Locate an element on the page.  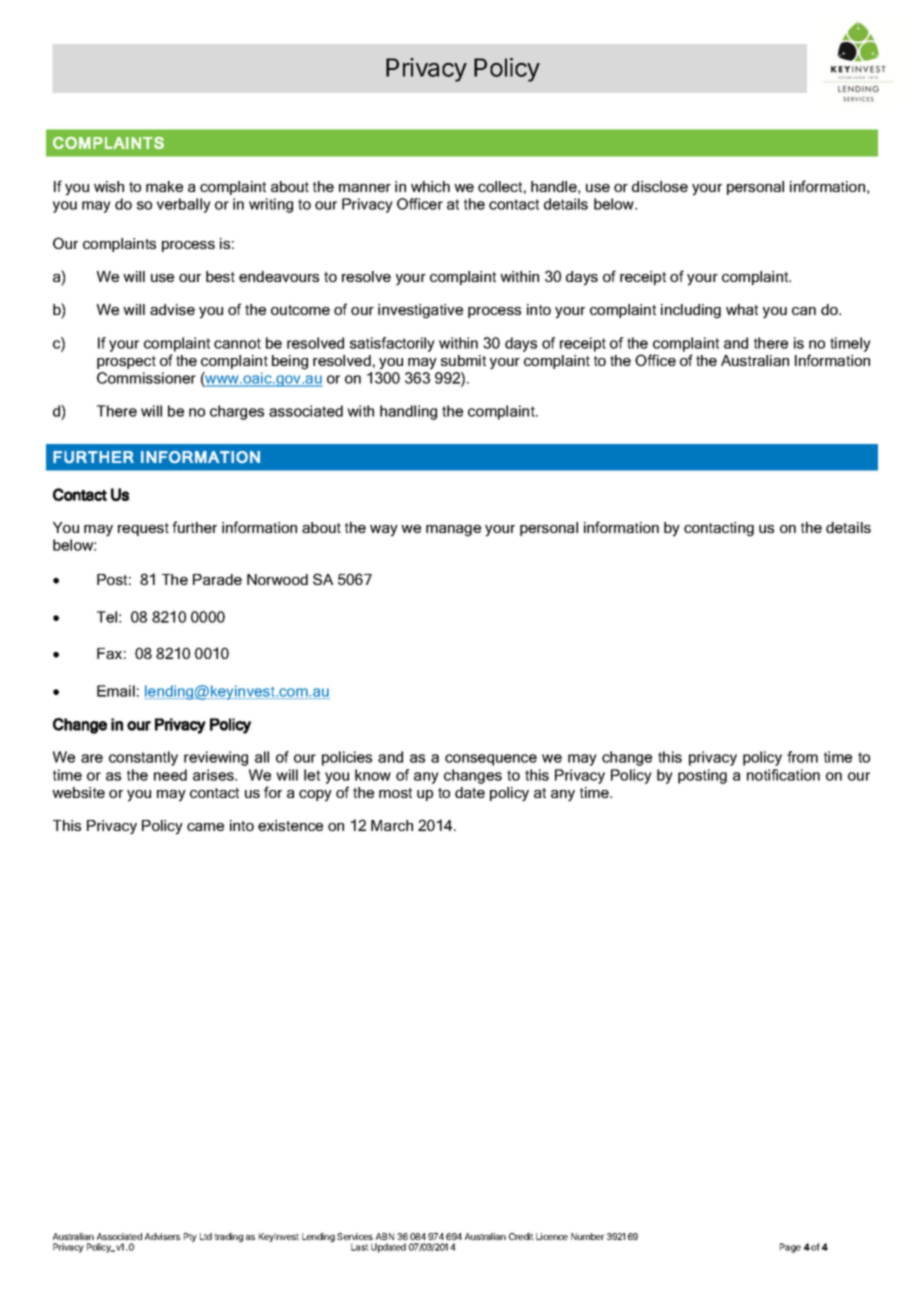
constantly is located at coordinates (143, 758).
